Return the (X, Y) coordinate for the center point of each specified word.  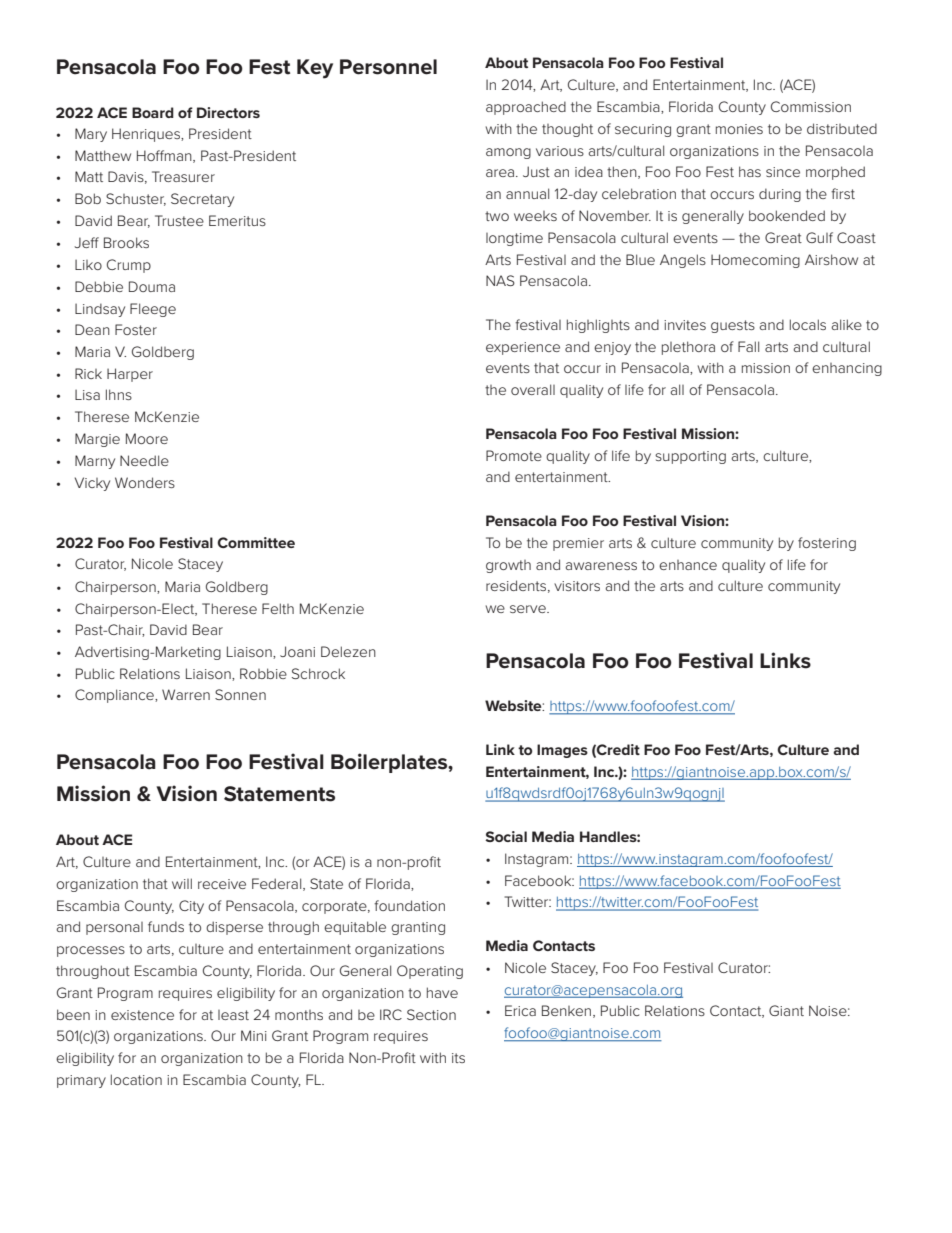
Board (153, 112)
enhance (688, 565)
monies (739, 129)
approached (526, 108)
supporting (690, 457)
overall (533, 389)
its (458, 1058)
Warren (186, 694)
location (136, 1079)
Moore (147, 438)
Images (562, 751)
